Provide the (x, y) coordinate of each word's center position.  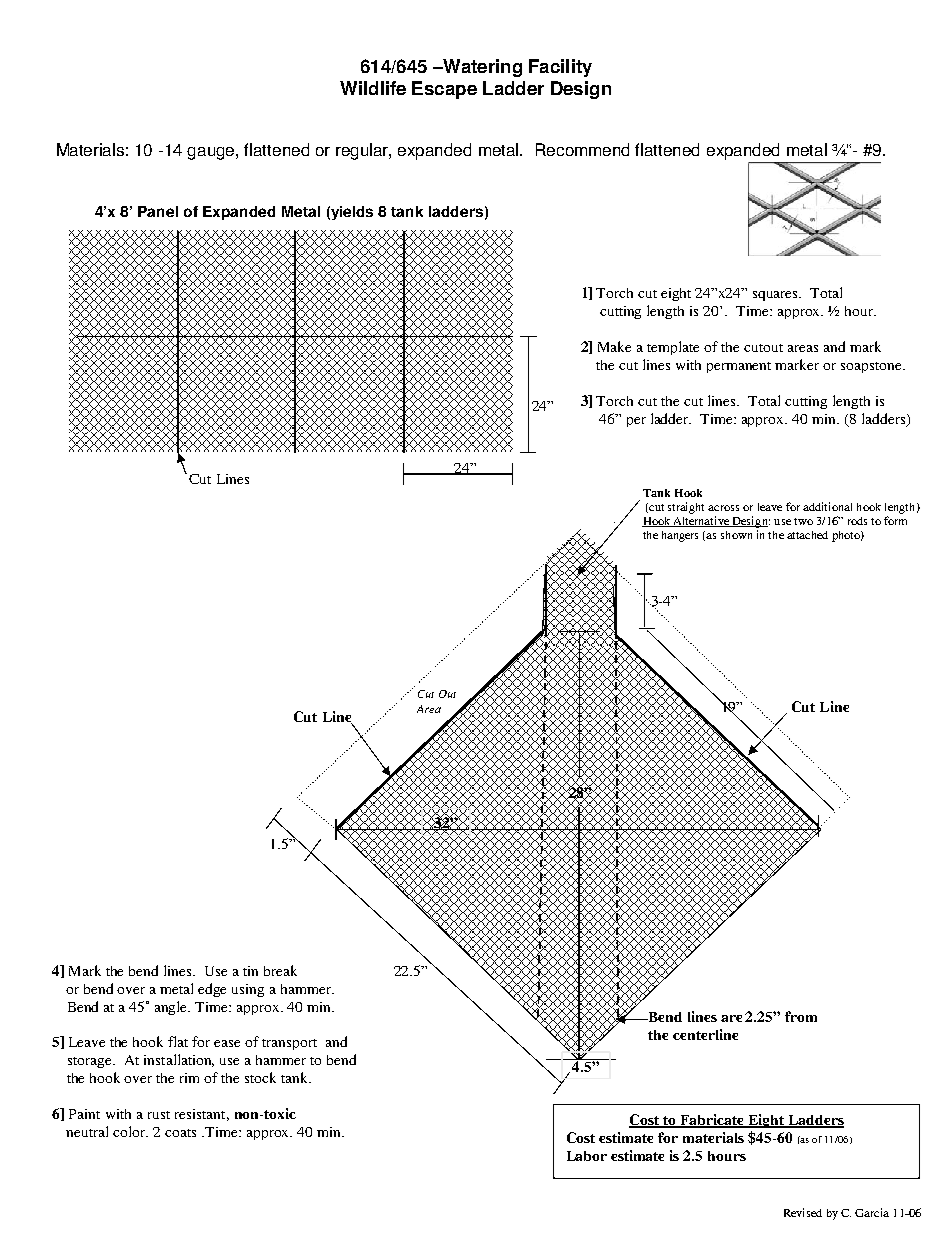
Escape (444, 90)
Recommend (582, 149)
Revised (803, 1212)
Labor (587, 1156)
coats (180, 1133)
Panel (158, 211)
